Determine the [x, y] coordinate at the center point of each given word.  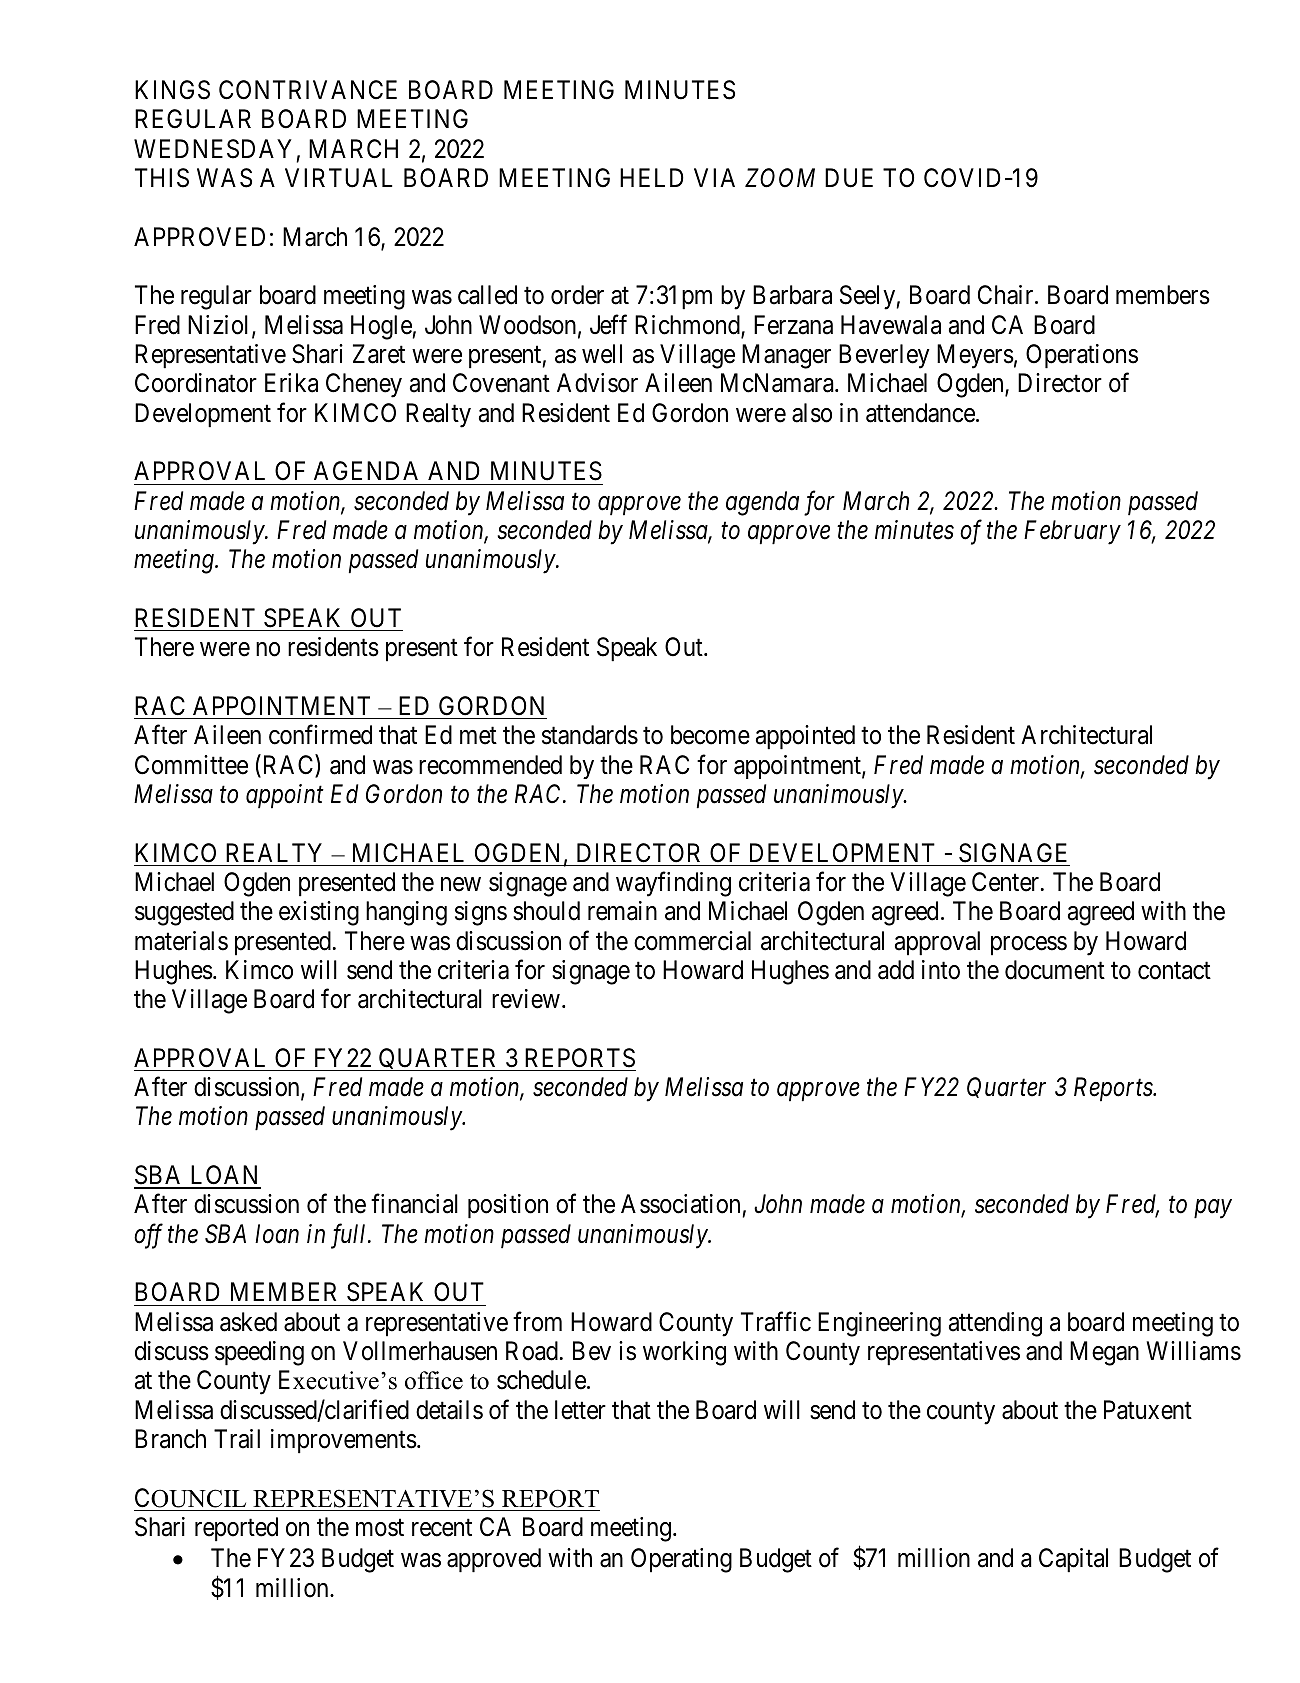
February [1072, 532]
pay [1213, 1209]
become [710, 735]
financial [414, 1204]
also [812, 413]
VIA [714, 177]
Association [682, 1205]
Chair [1007, 295]
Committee [191, 765]
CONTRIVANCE [308, 90]
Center [1007, 882]
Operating [681, 1560]
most [380, 1528]
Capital [1073, 1560]
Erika [291, 383]
